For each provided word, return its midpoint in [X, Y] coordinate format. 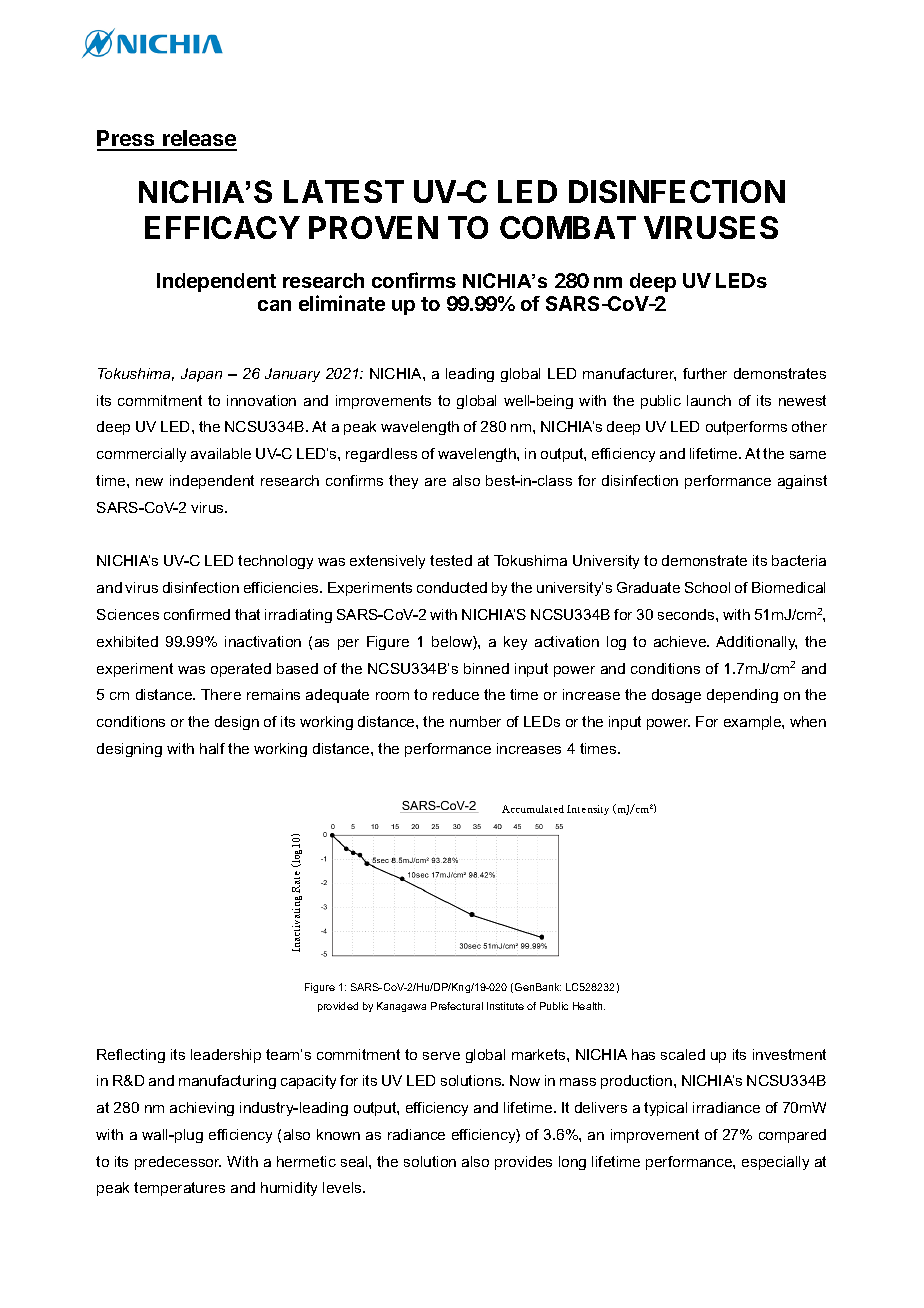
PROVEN [373, 227]
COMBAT [568, 227]
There [221, 694]
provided [338, 1007]
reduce [456, 694]
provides [523, 1163]
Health [589, 1006]
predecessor [178, 1163]
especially [775, 1163]
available [221, 453]
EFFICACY [222, 227]
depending [742, 696]
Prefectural [457, 1006]
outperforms [746, 428]
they [403, 482]
